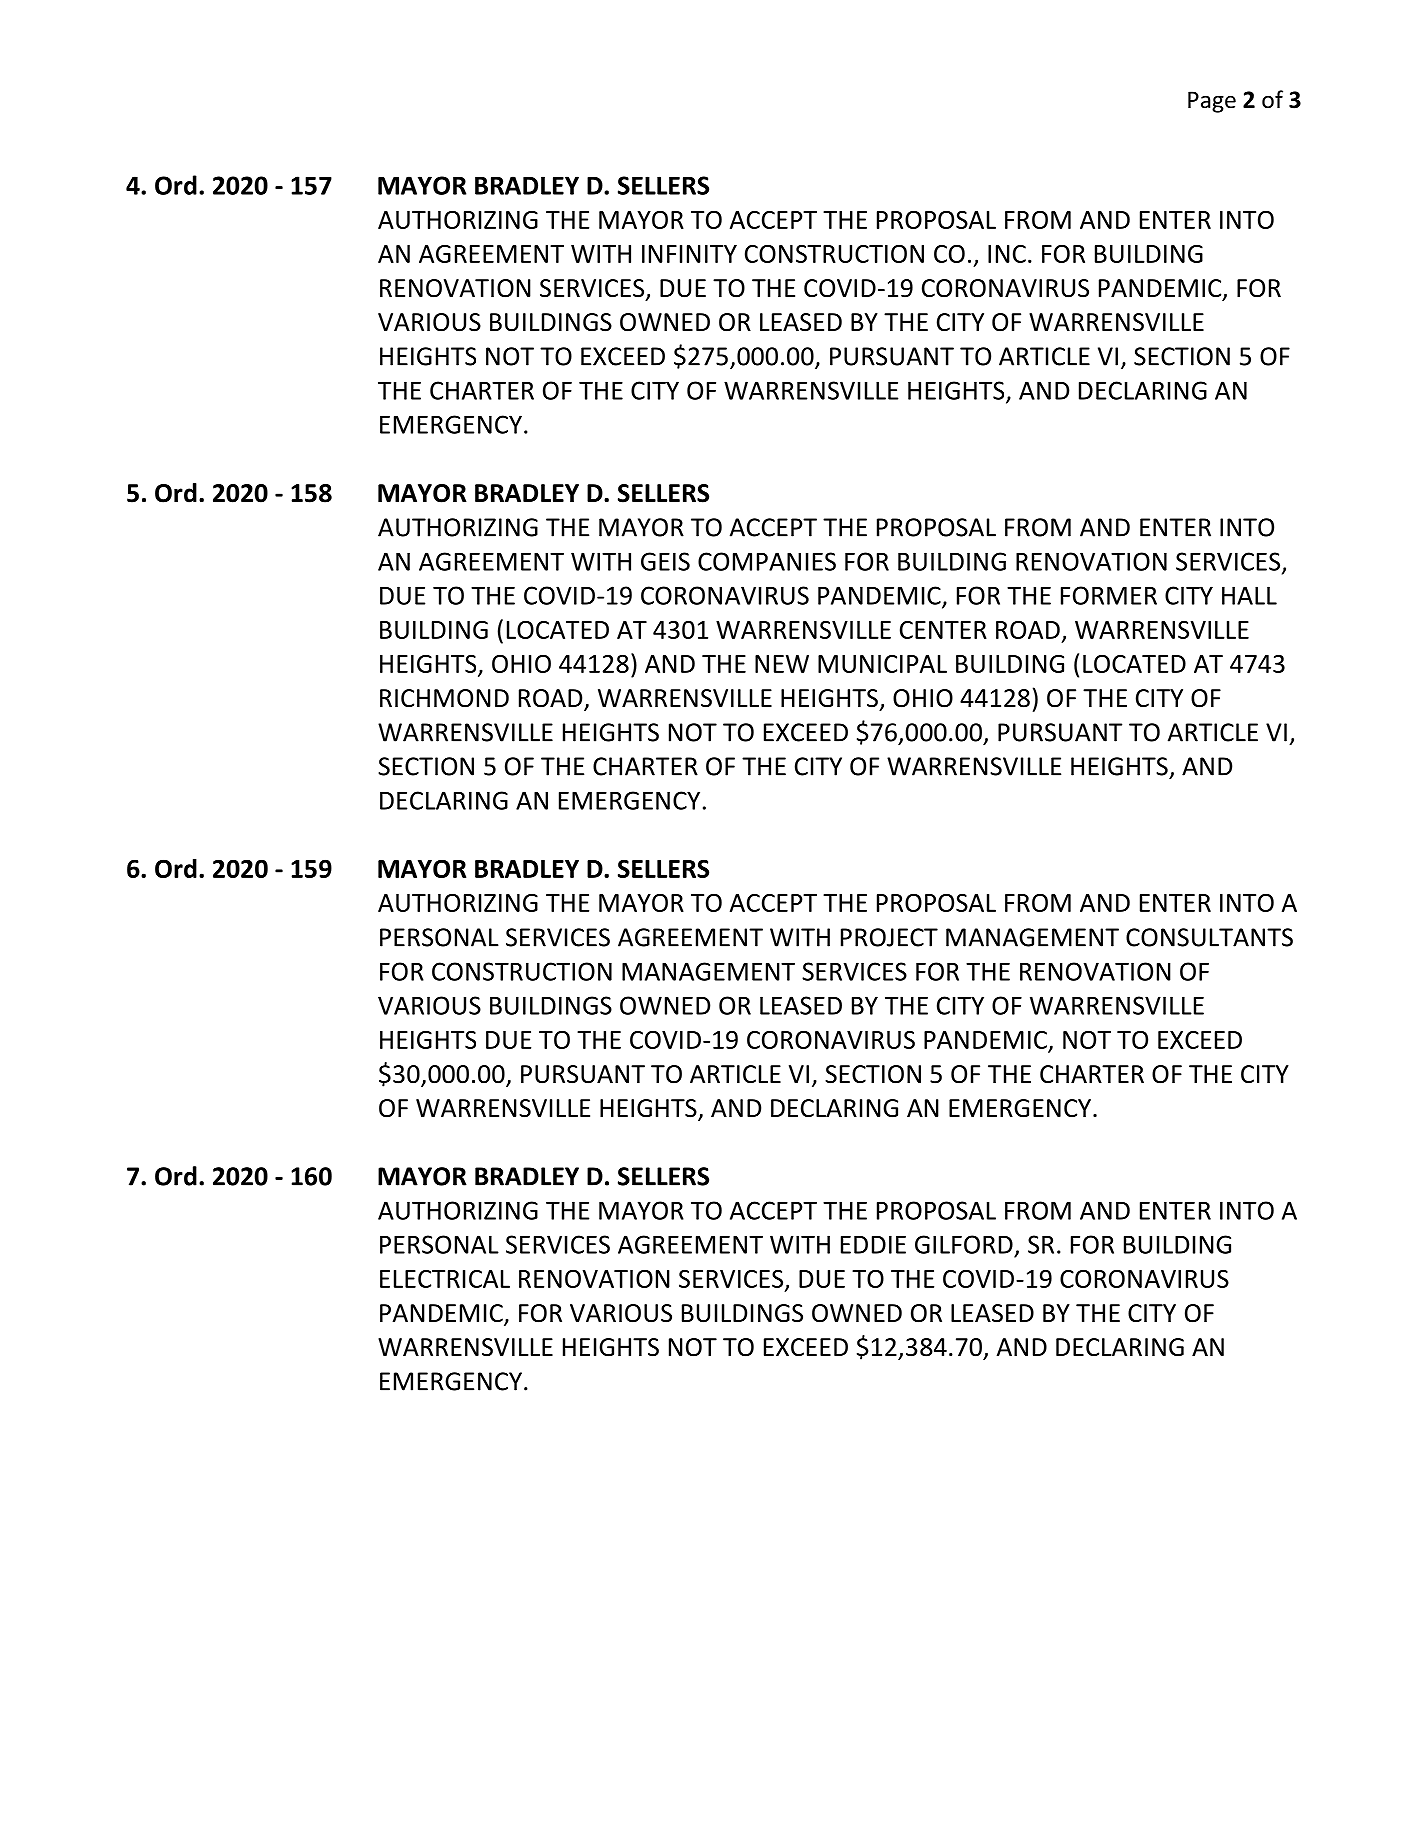  I want to click on FORMER, so click(1109, 595).
